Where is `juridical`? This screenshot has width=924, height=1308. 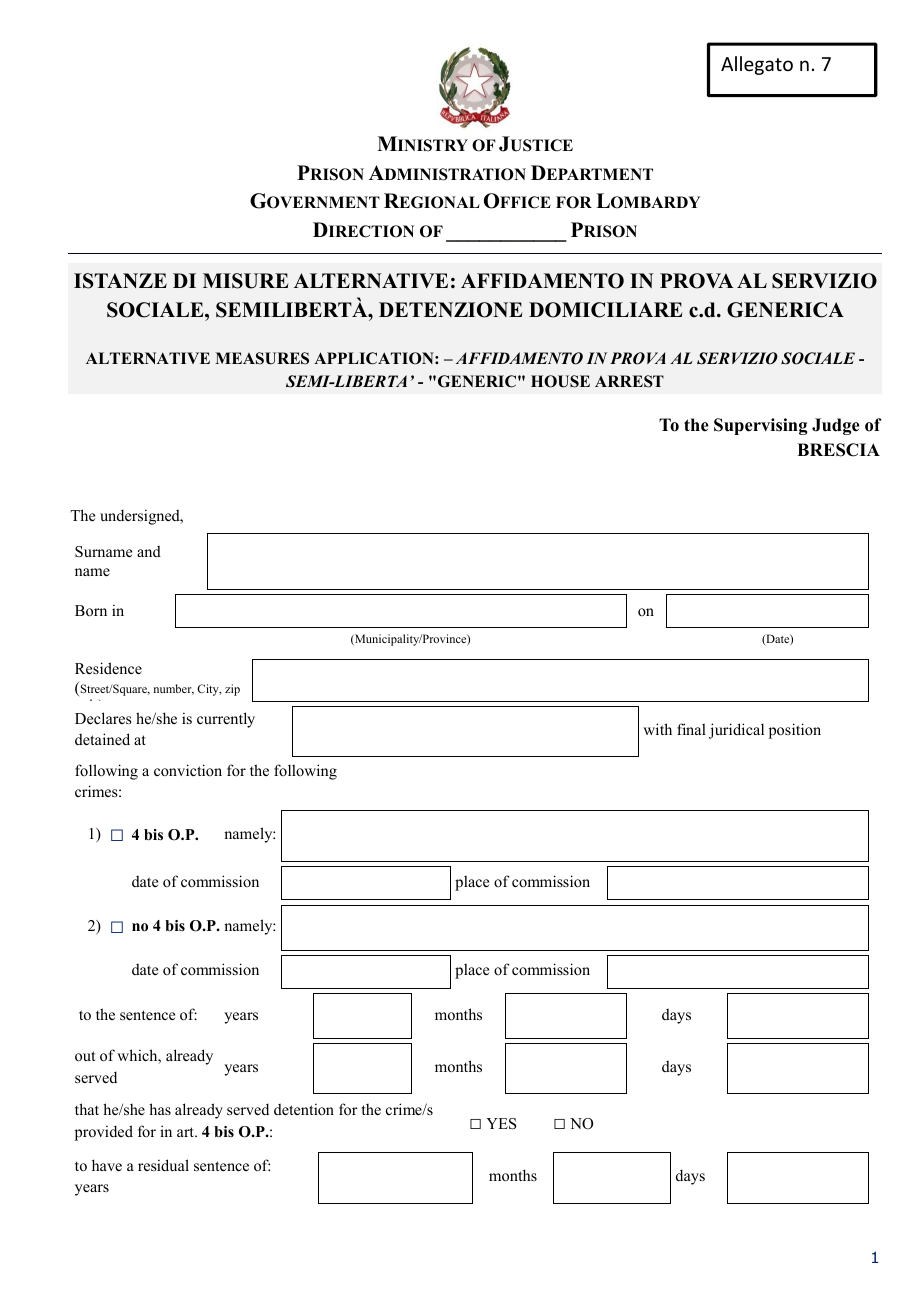 juridical is located at coordinates (736, 731).
